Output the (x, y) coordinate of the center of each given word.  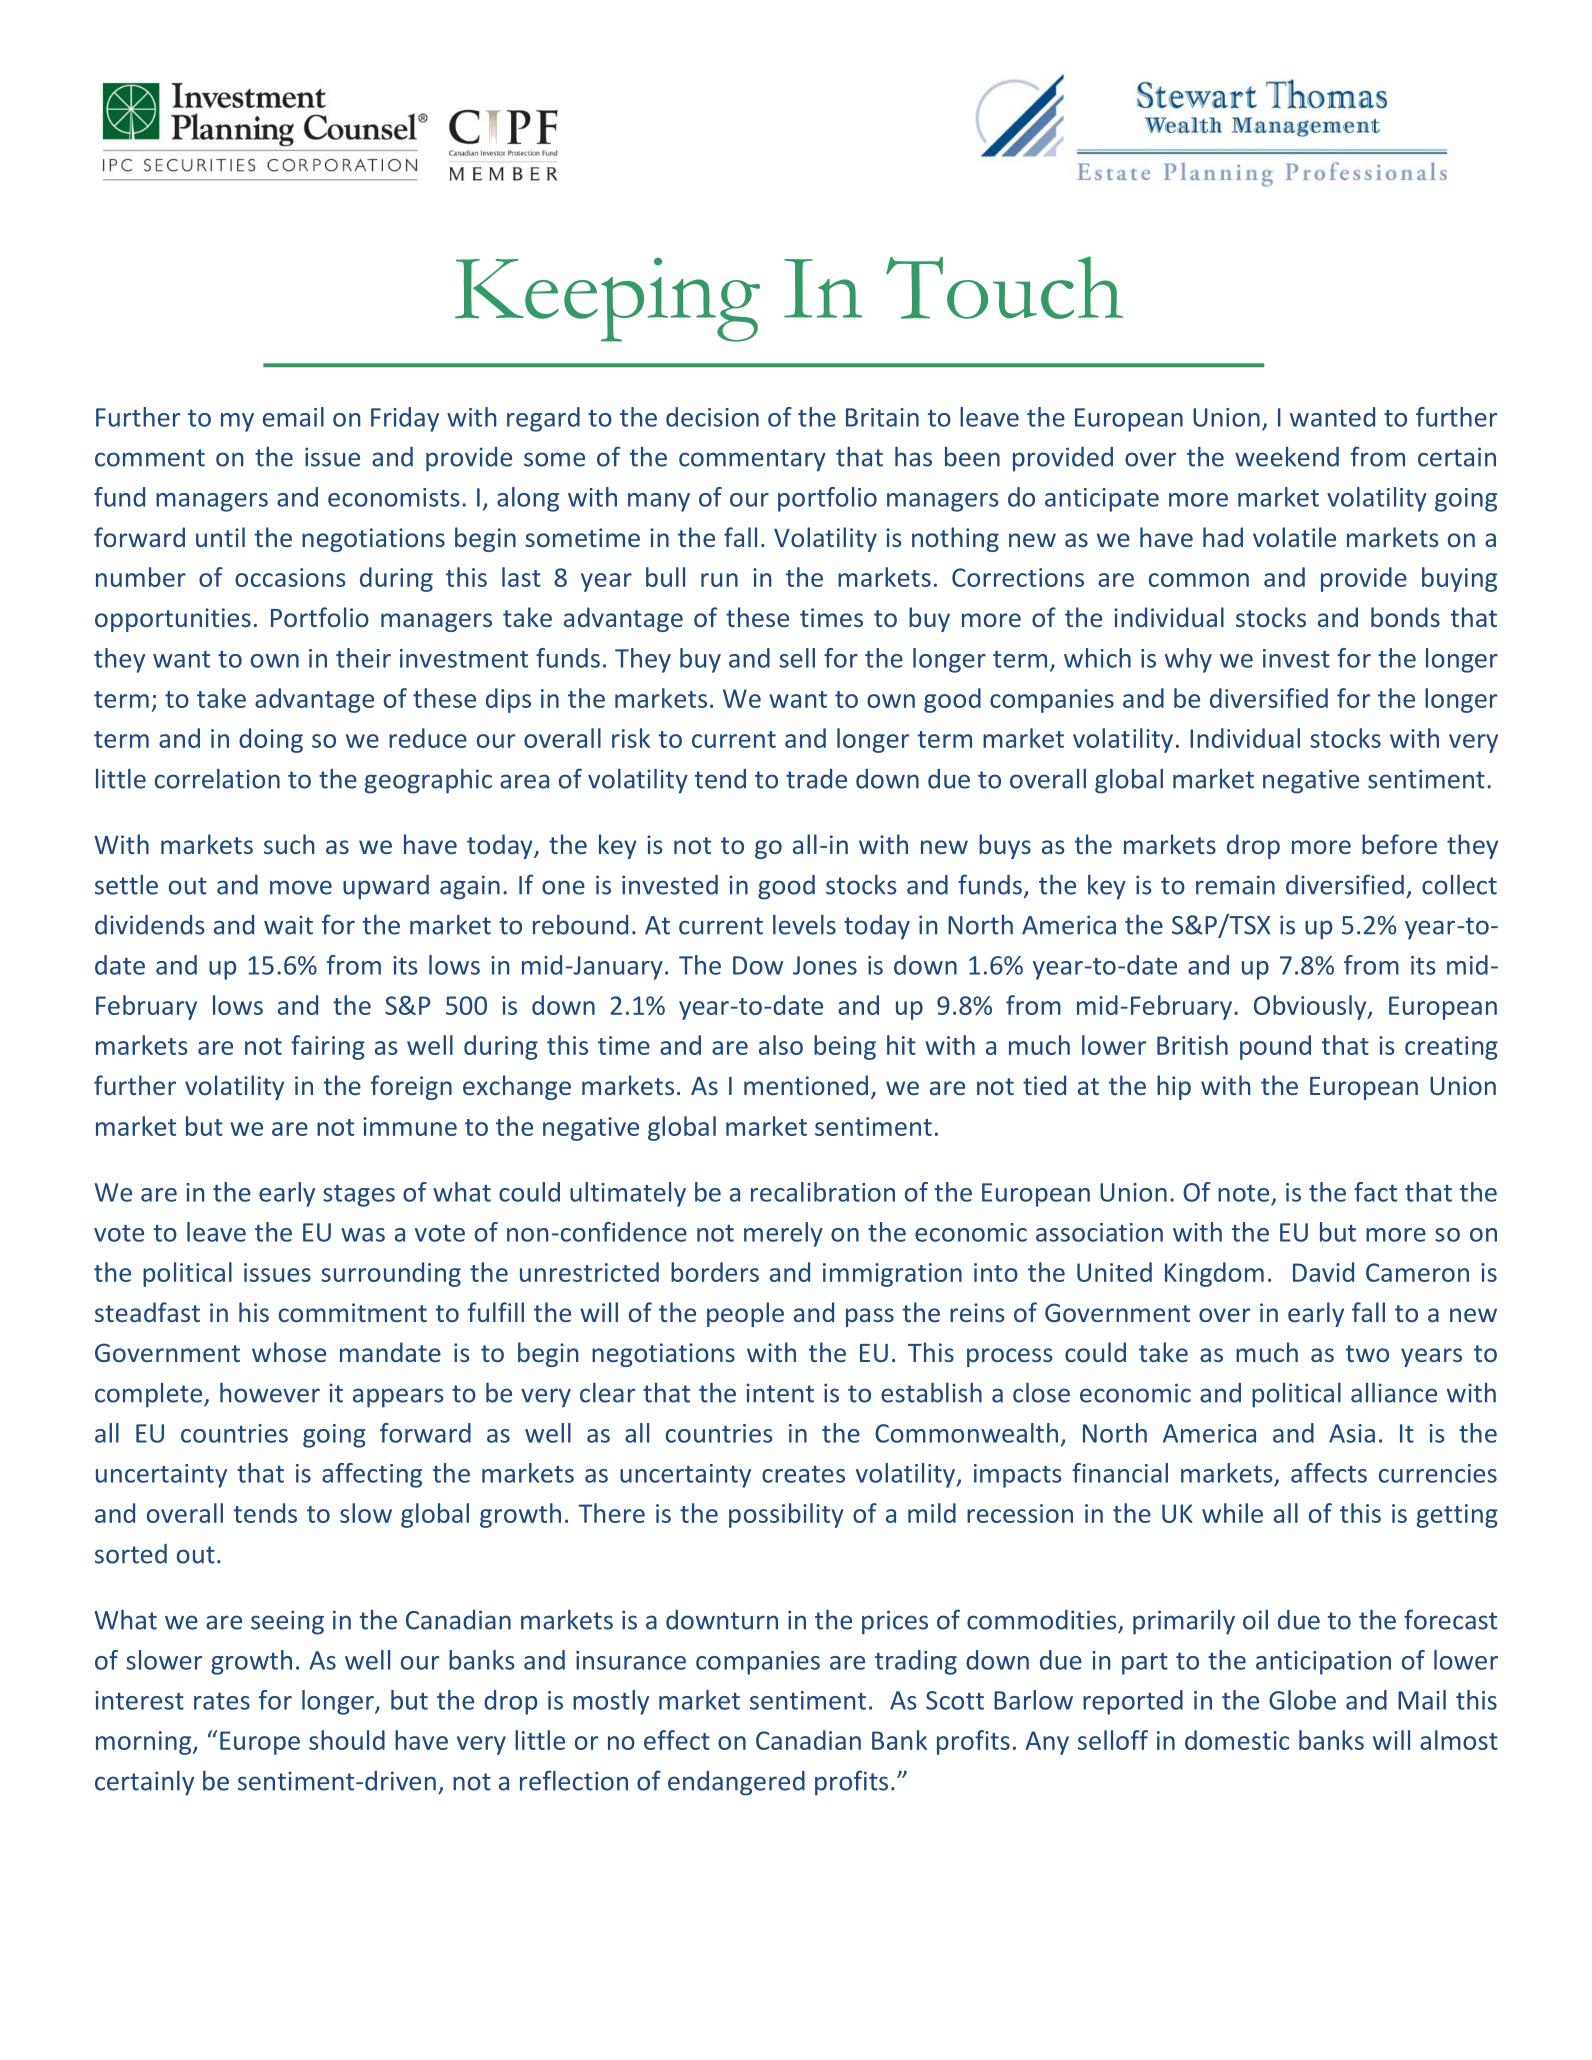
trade (816, 779)
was (363, 1235)
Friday (405, 419)
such (289, 844)
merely (783, 1234)
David (1323, 1272)
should (347, 1740)
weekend (1287, 457)
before (1399, 844)
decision (712, 417)
